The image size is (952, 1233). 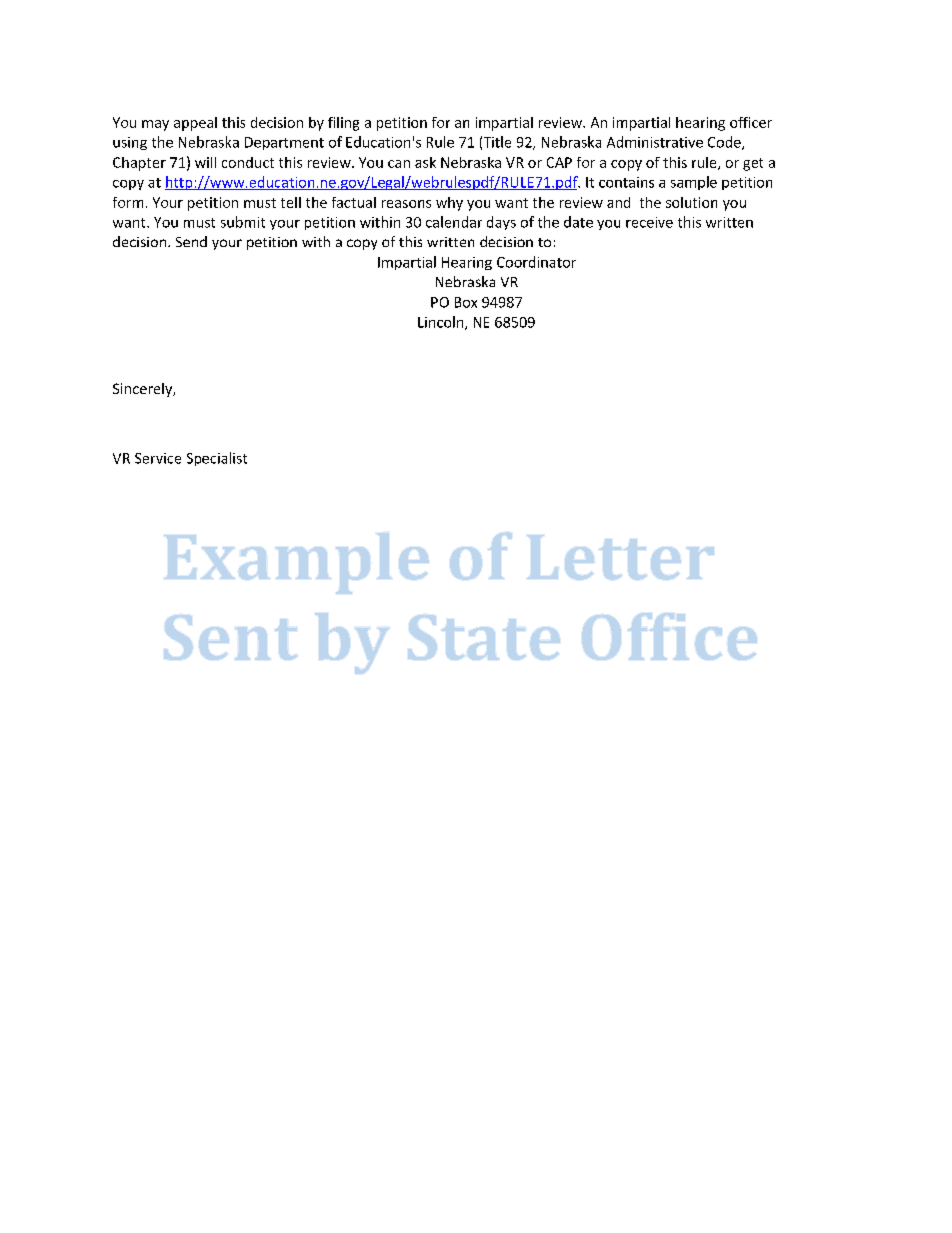 I want to click on Send, so click(x=191, y=241).
